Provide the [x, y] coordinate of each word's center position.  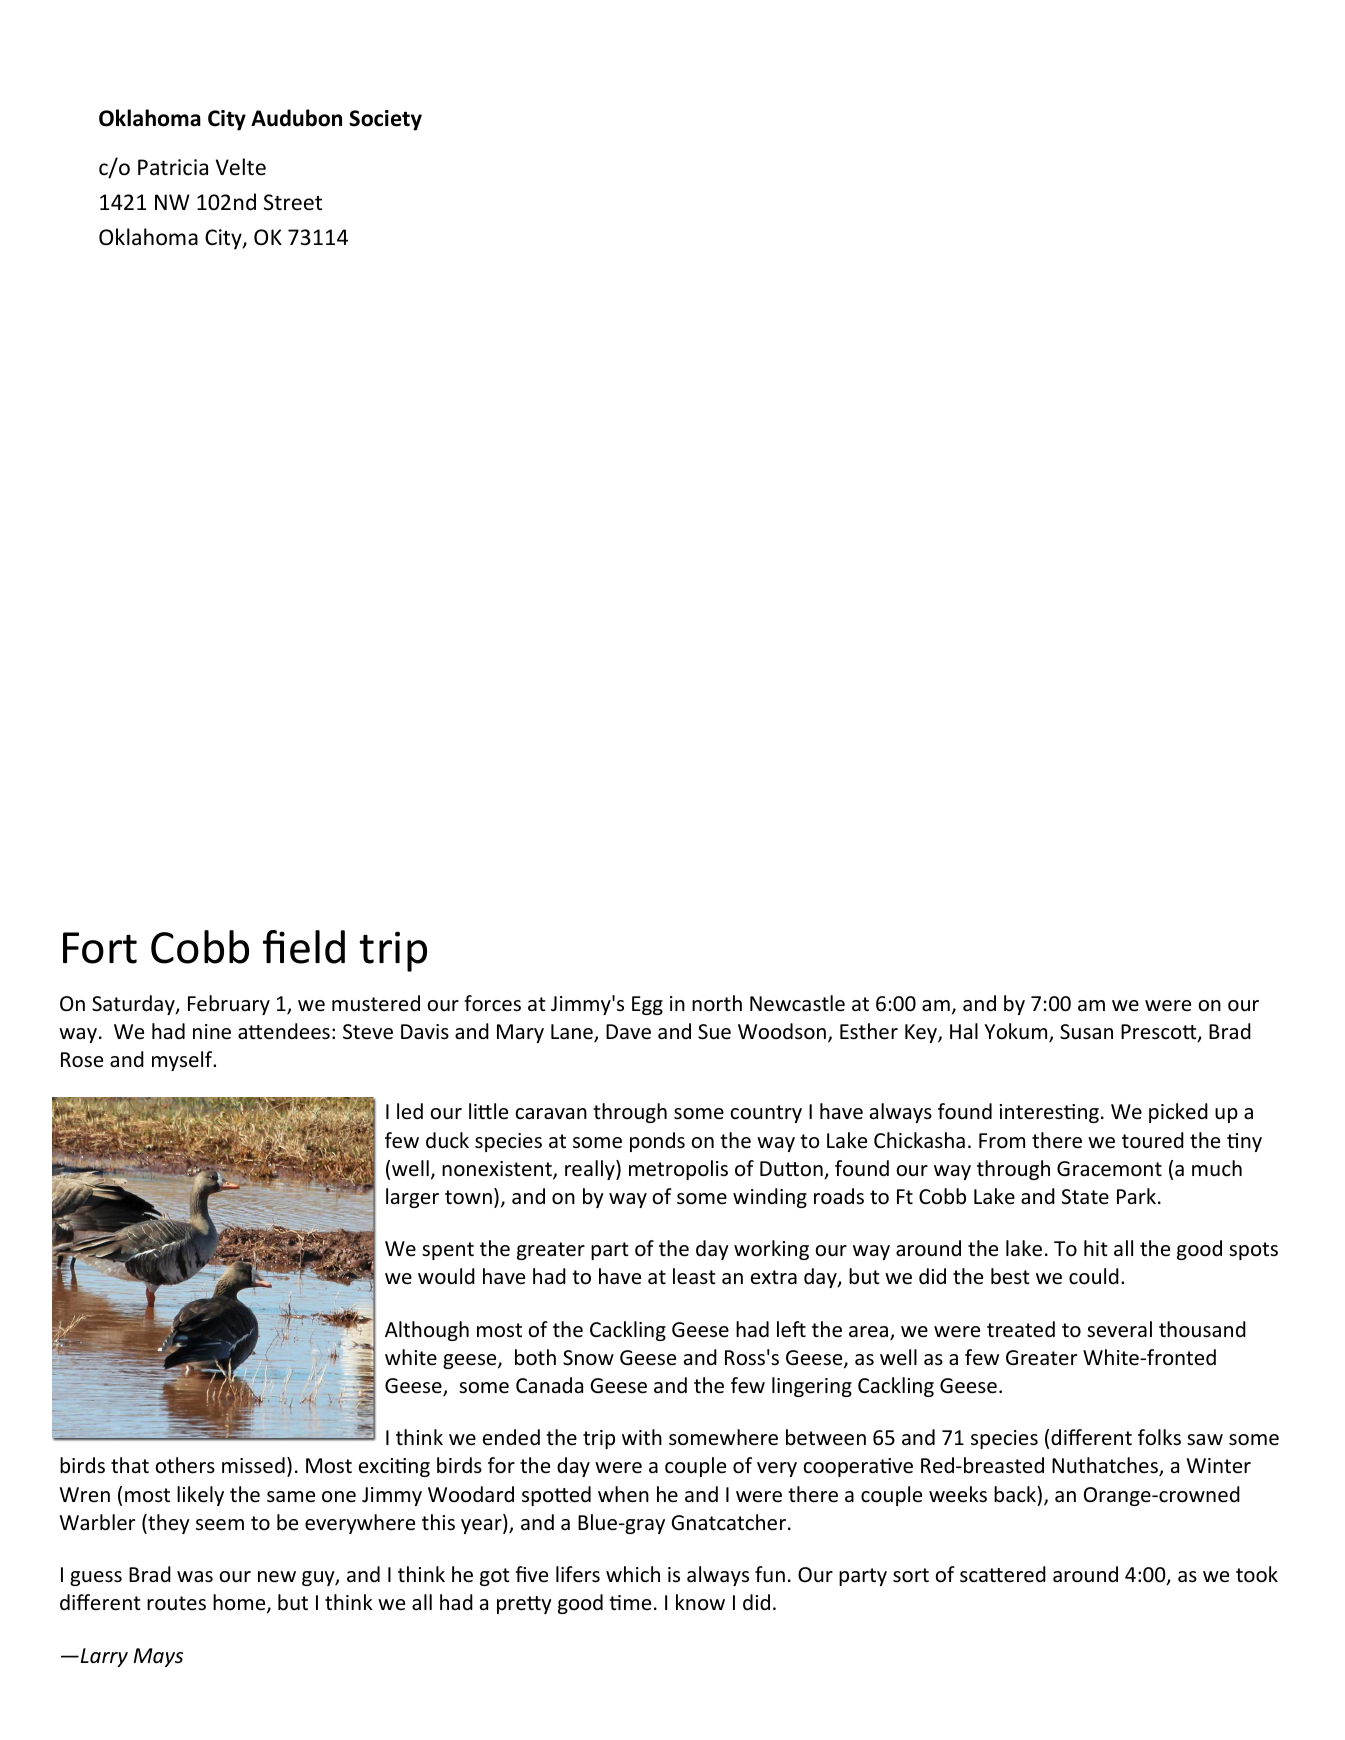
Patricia [173, 167]
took [1257, 1574]
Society [385, 120]
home [240, 1603]
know [700, 1602]
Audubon [296, 118]
